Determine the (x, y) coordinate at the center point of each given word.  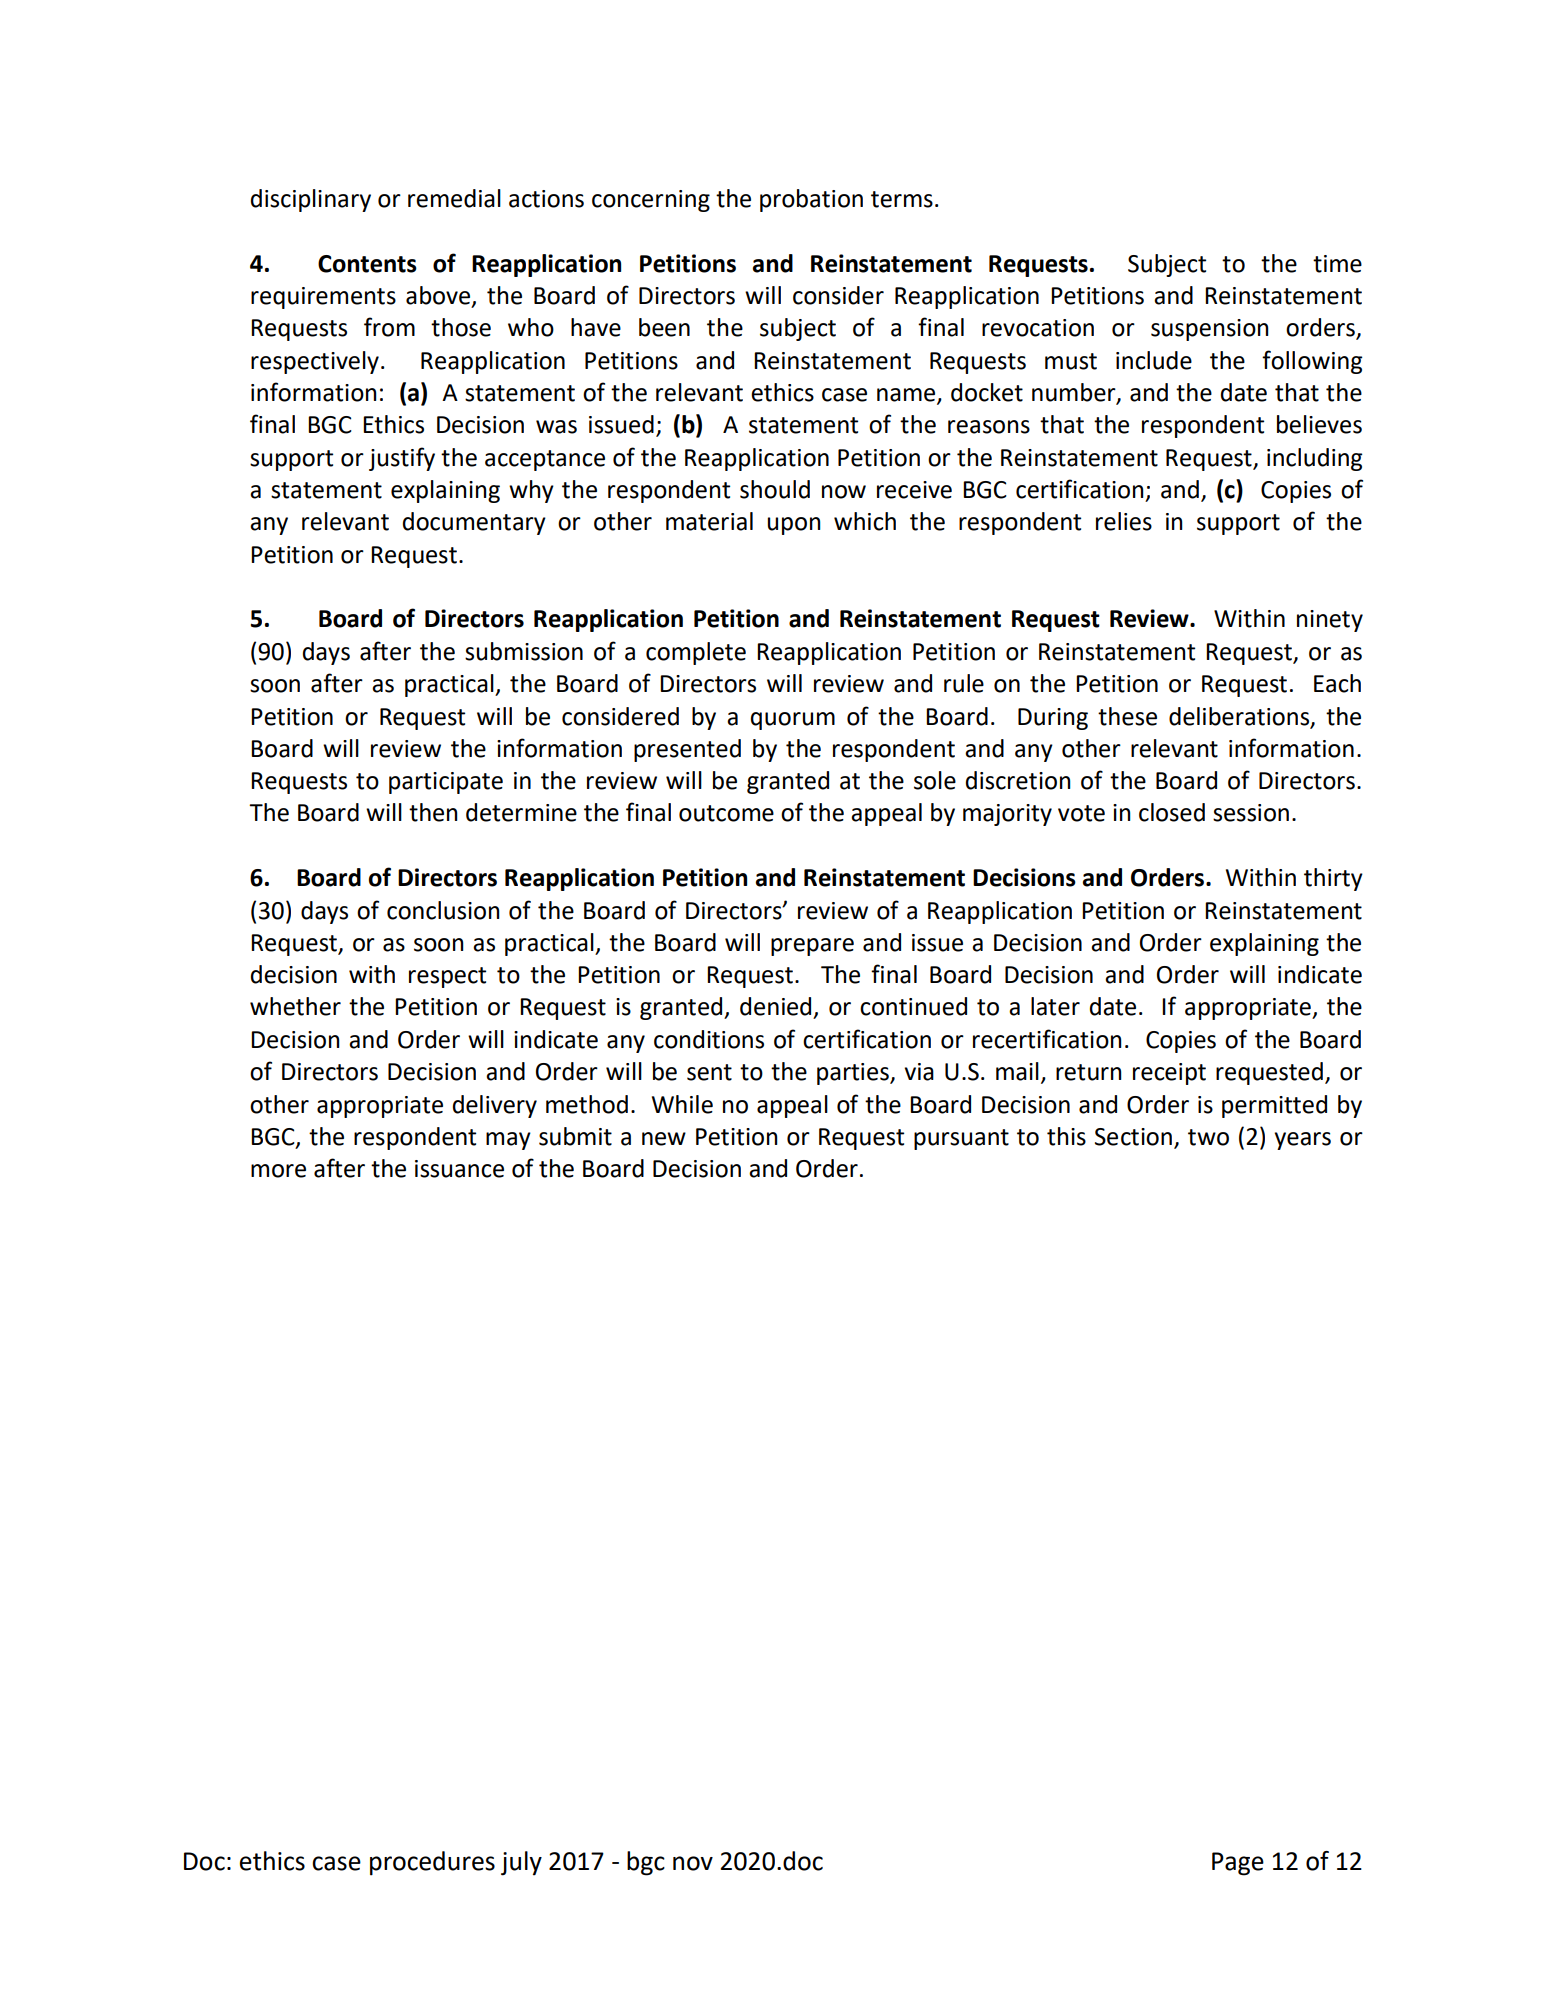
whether (295, 1006)
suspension (1210, 330)
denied (775, 1006)
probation (811, 200)
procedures (432, 1863)
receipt (1169, 1074)
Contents (367, 264)
